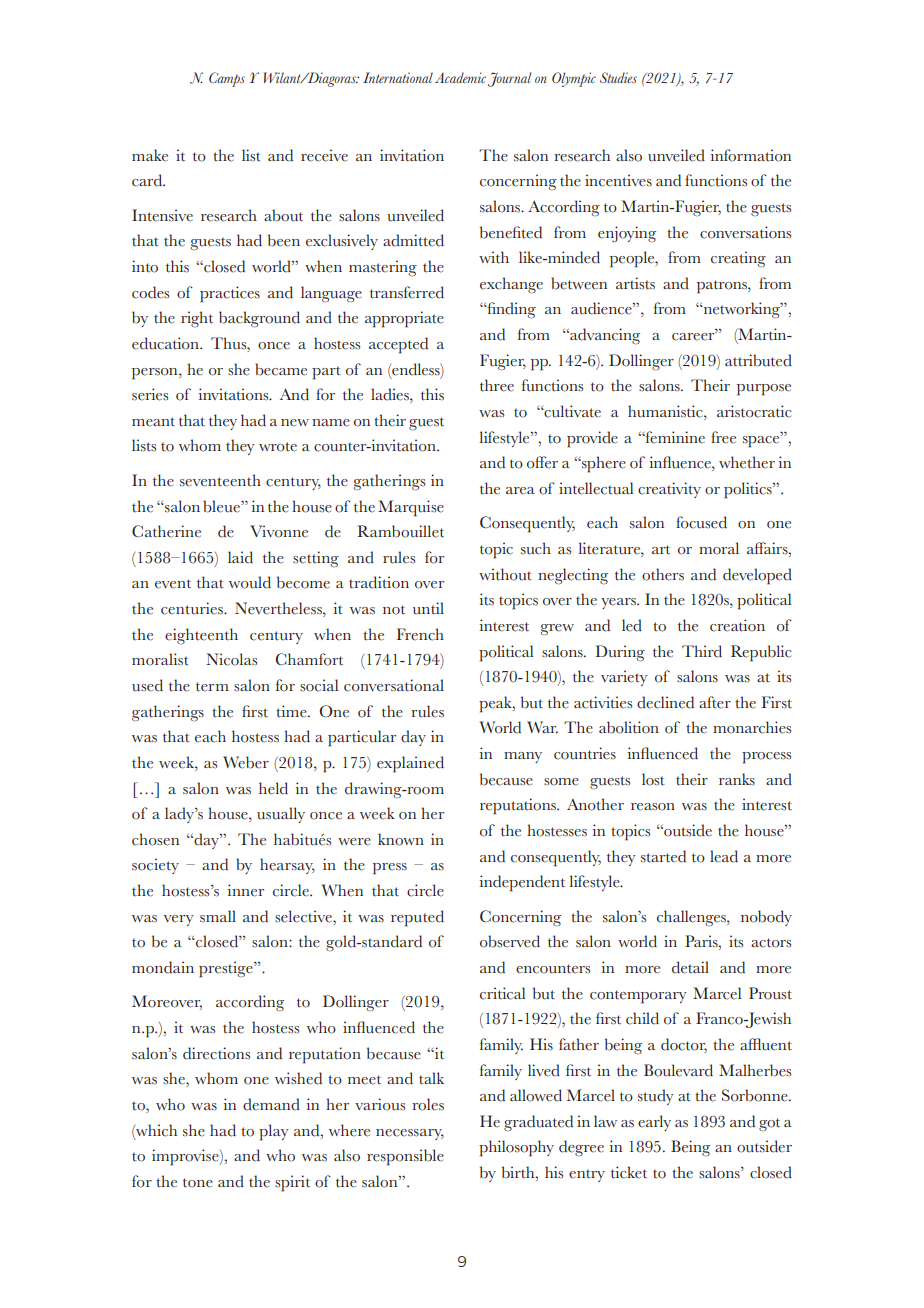 The image size is (924, 1308). Describe the element at coordinates (520, 491) in the page. I see `area` at that location.
